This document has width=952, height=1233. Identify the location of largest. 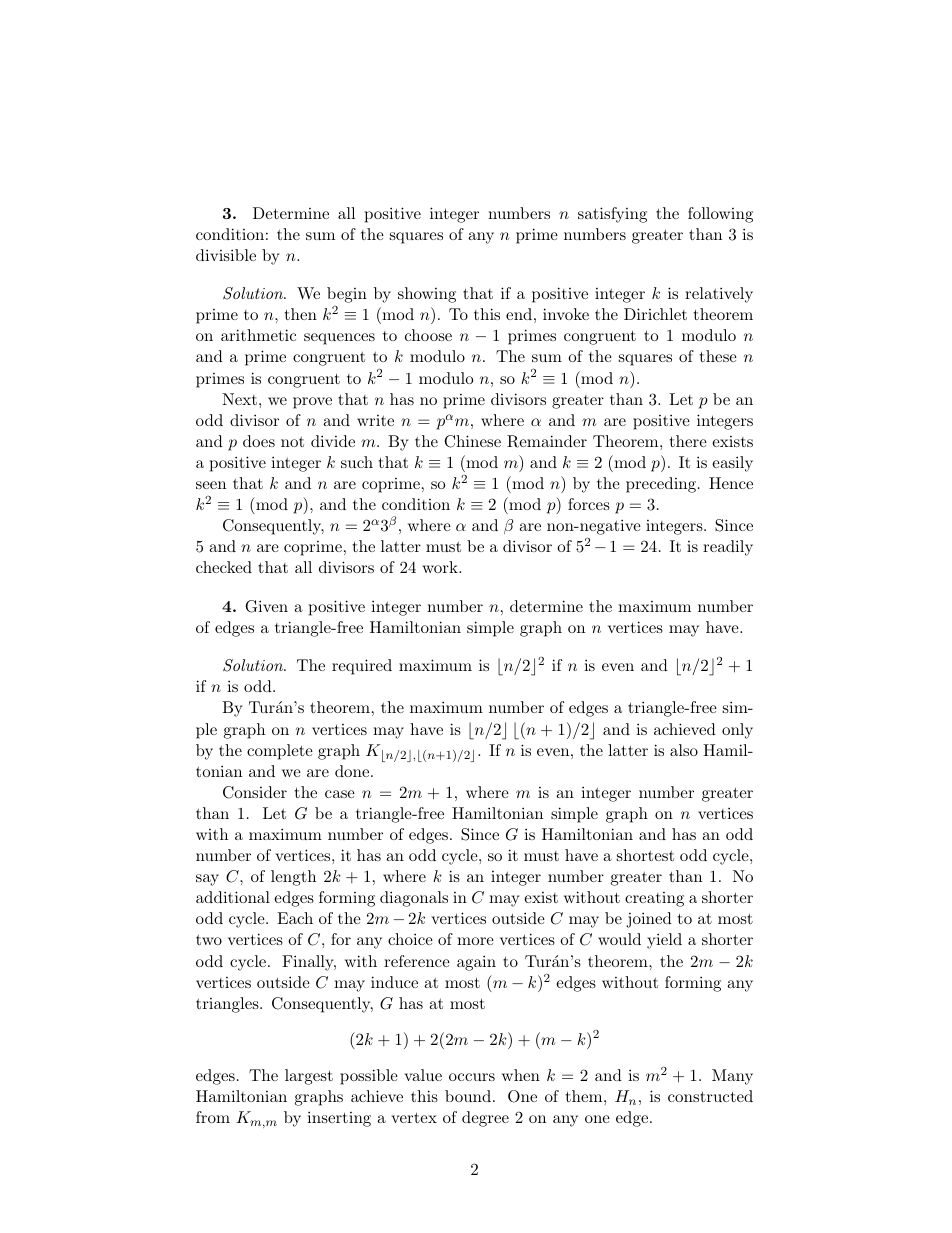
(309, 1077).
